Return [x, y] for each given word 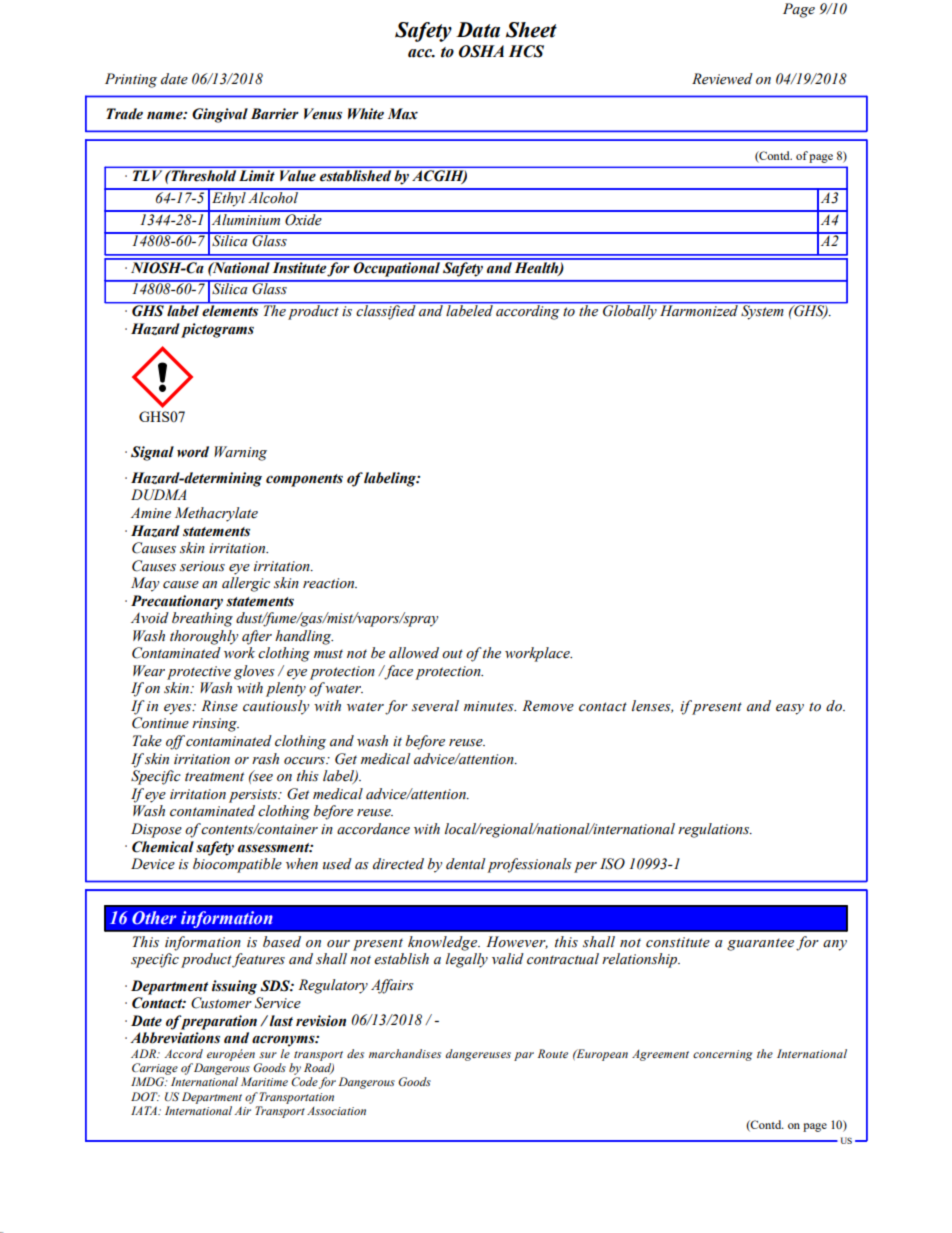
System [762, 311]
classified [386, 311]
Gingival [220, 115]
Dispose [156, 830]
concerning [722, 1055]
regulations [715, 830]
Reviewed [722, 79]
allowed [414, 653]
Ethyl [229, 198]
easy [790, 709]
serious [202, 566]
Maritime [264, 1081]
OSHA [481, 51]
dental [466, 864]
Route [553, 1053]
